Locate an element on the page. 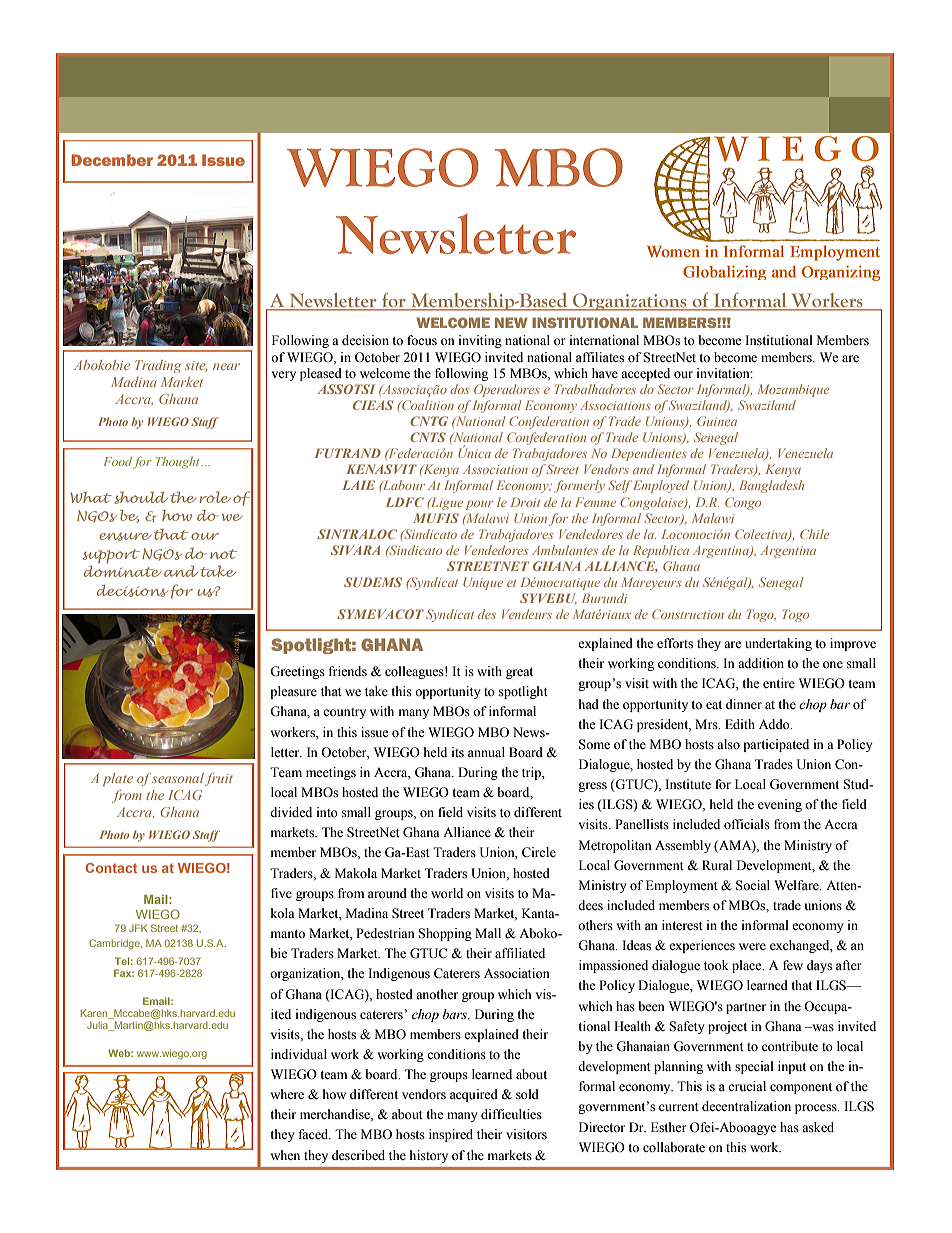 The width and height of the document is (952, 1233). Greetings is located at coordinates (297, 672).
